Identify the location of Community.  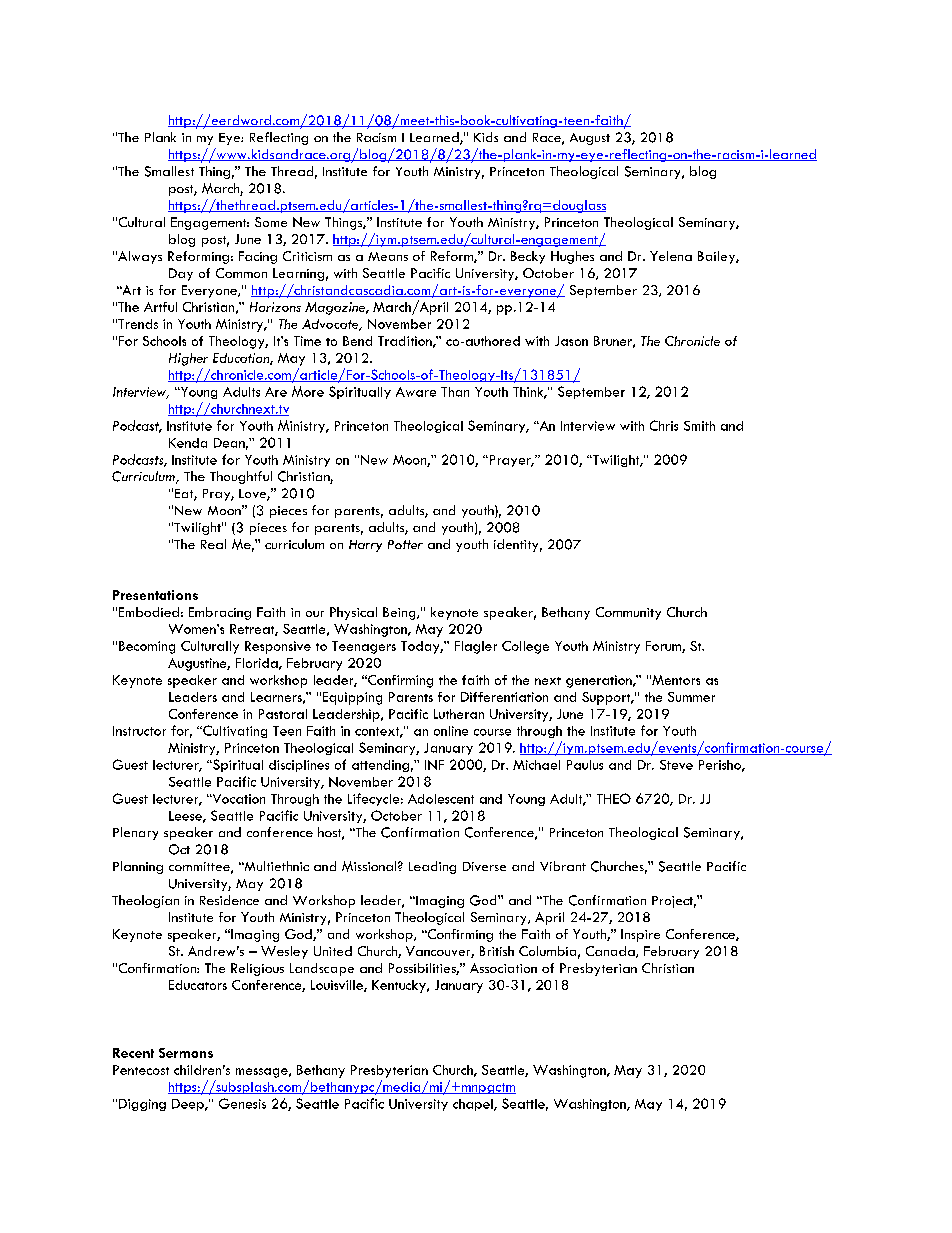
(628, 613).
